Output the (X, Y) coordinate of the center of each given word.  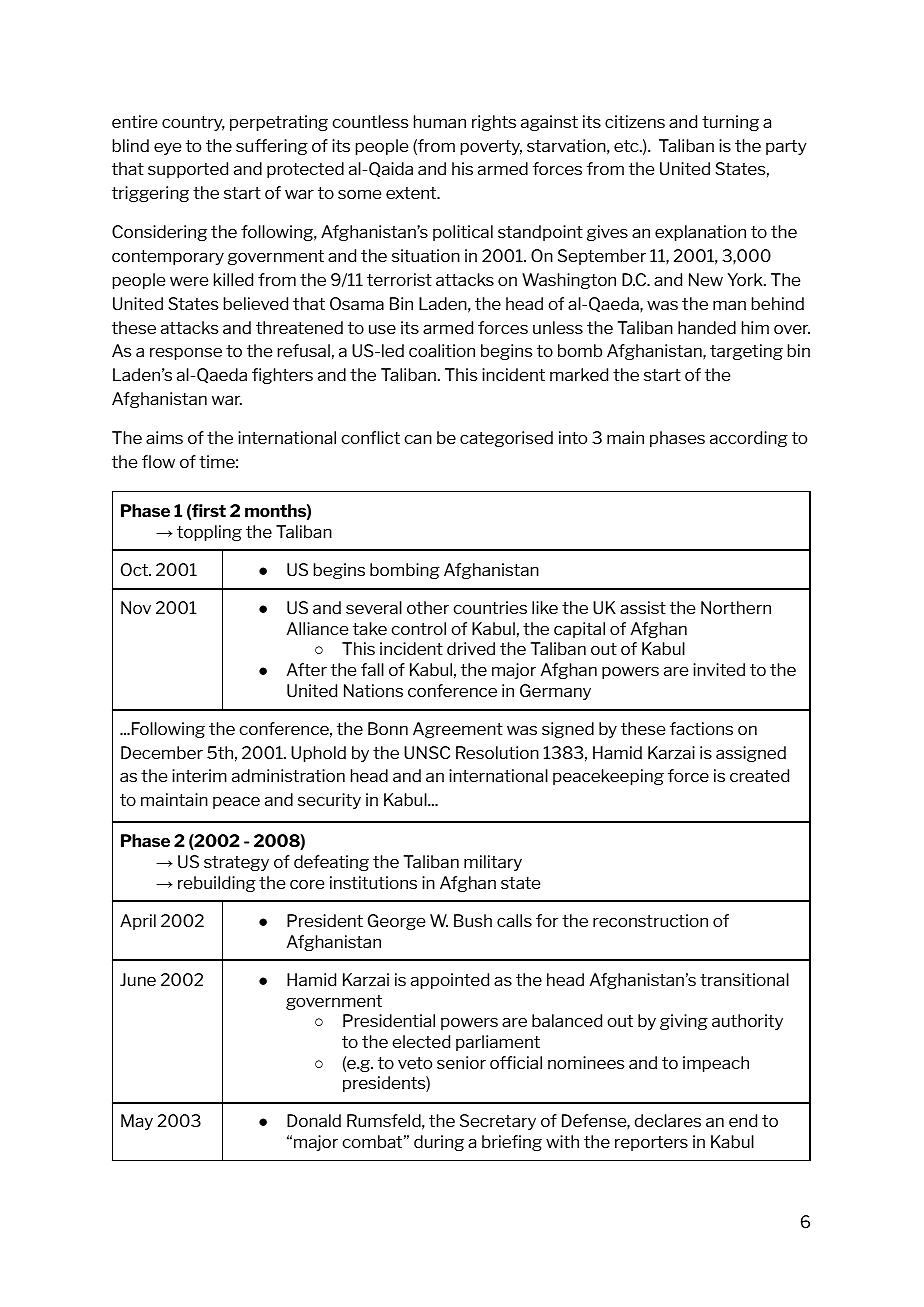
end (743, 1120)
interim (199, 775)
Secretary (498, 1122)
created (759, 775)
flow (158, 461)
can (418, 439)
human (440, 121)
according (749, 439)
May (137, 1122)
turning (730, 123)
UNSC (427, 752)
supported (188, 170)
